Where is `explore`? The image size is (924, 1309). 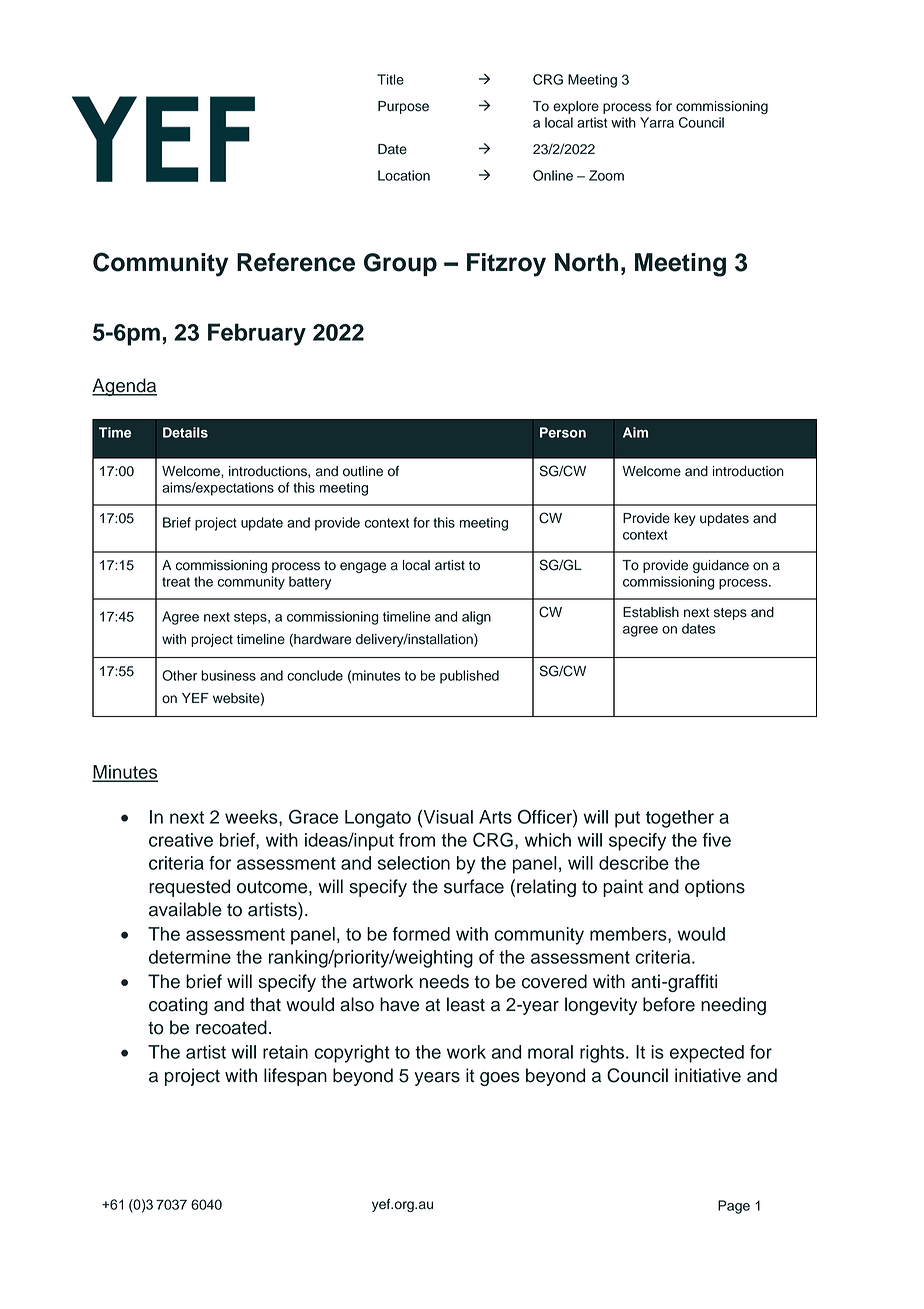
explore is located at coordinates (576, 107).
